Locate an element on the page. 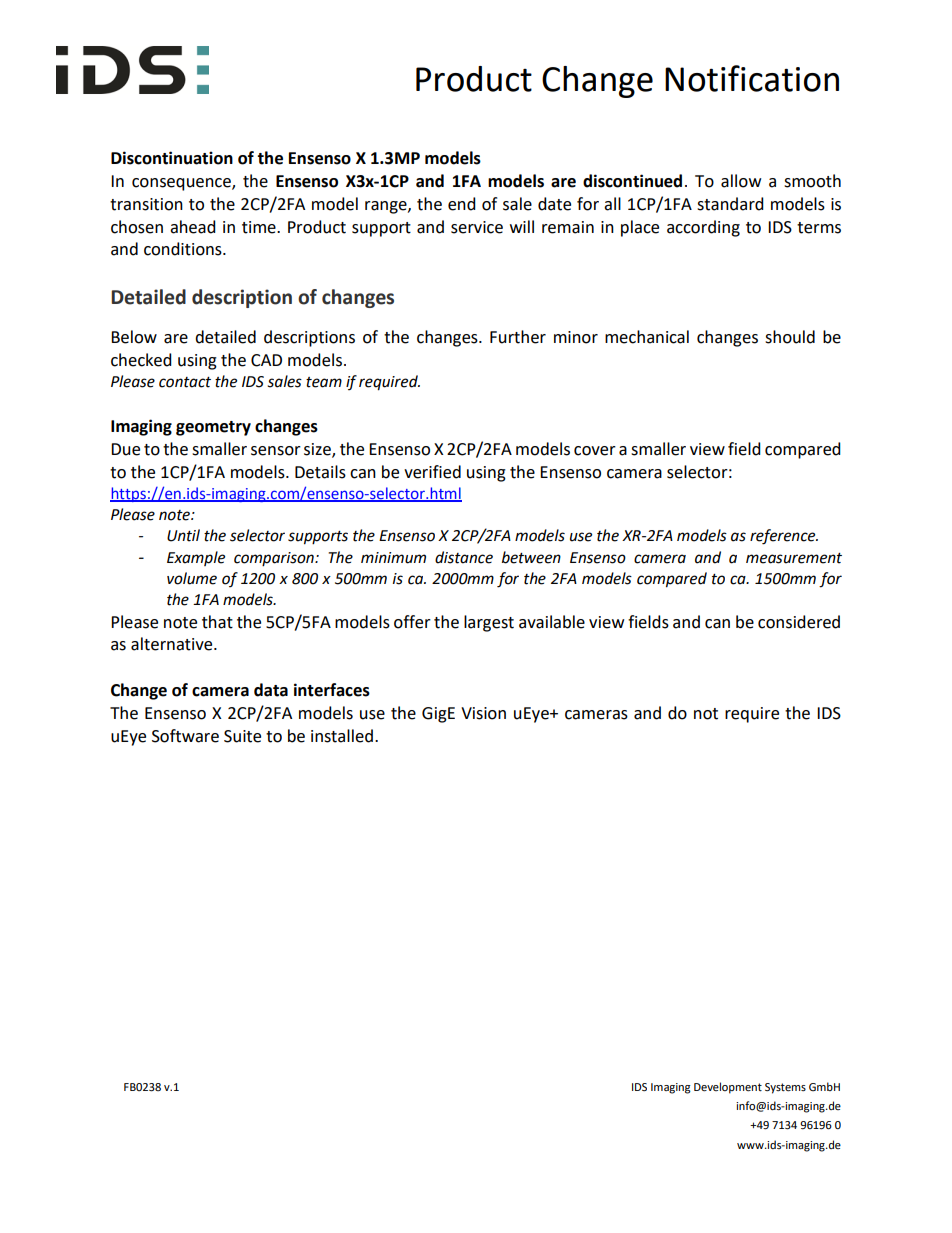  alternative is located at coordinates (173, 644).
